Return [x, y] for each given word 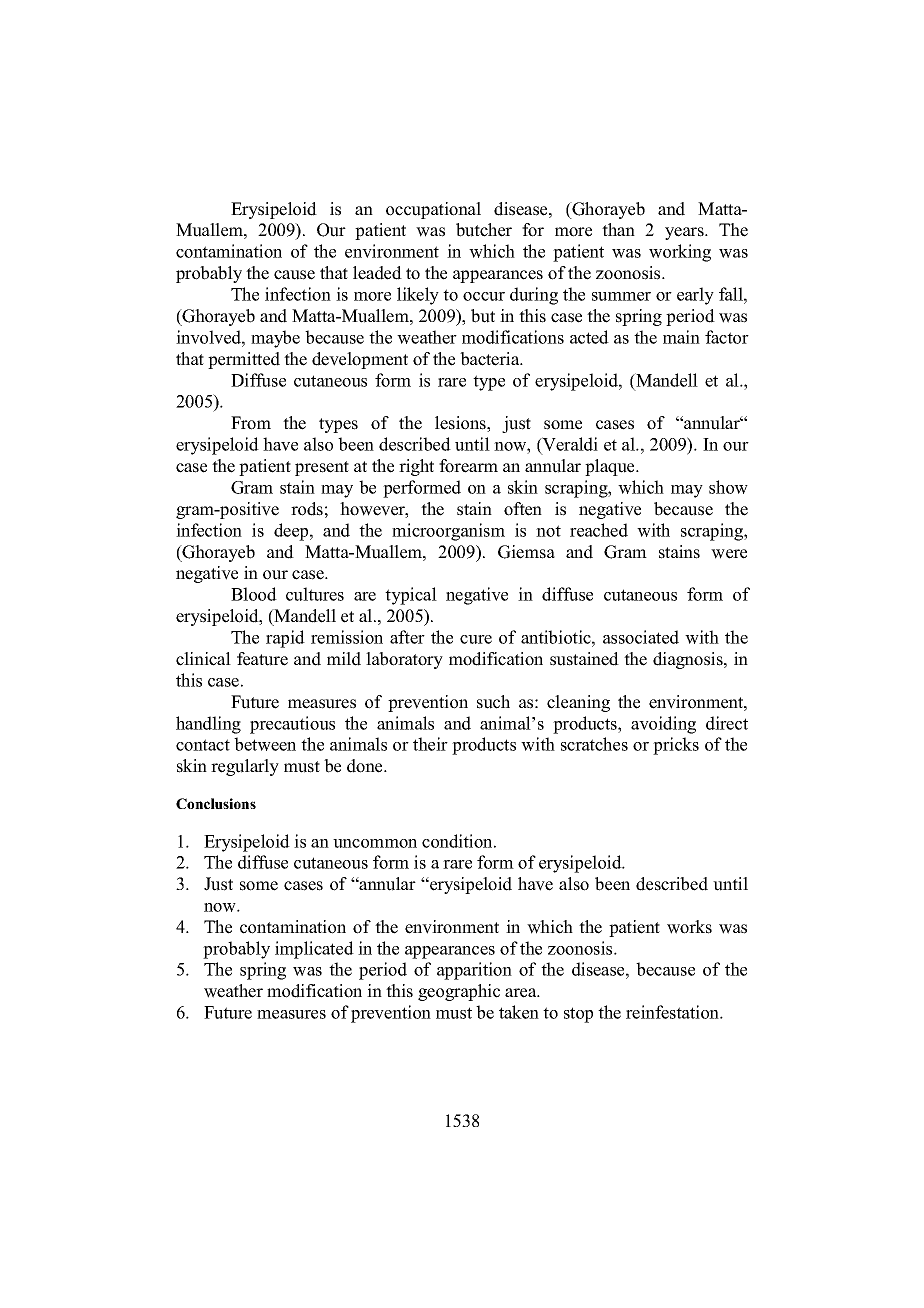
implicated [314, 950]
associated [641, 637]
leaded [377, 273]
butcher [484, 230]
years [685, 233]
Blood [254, 594]
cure [476, 639]
